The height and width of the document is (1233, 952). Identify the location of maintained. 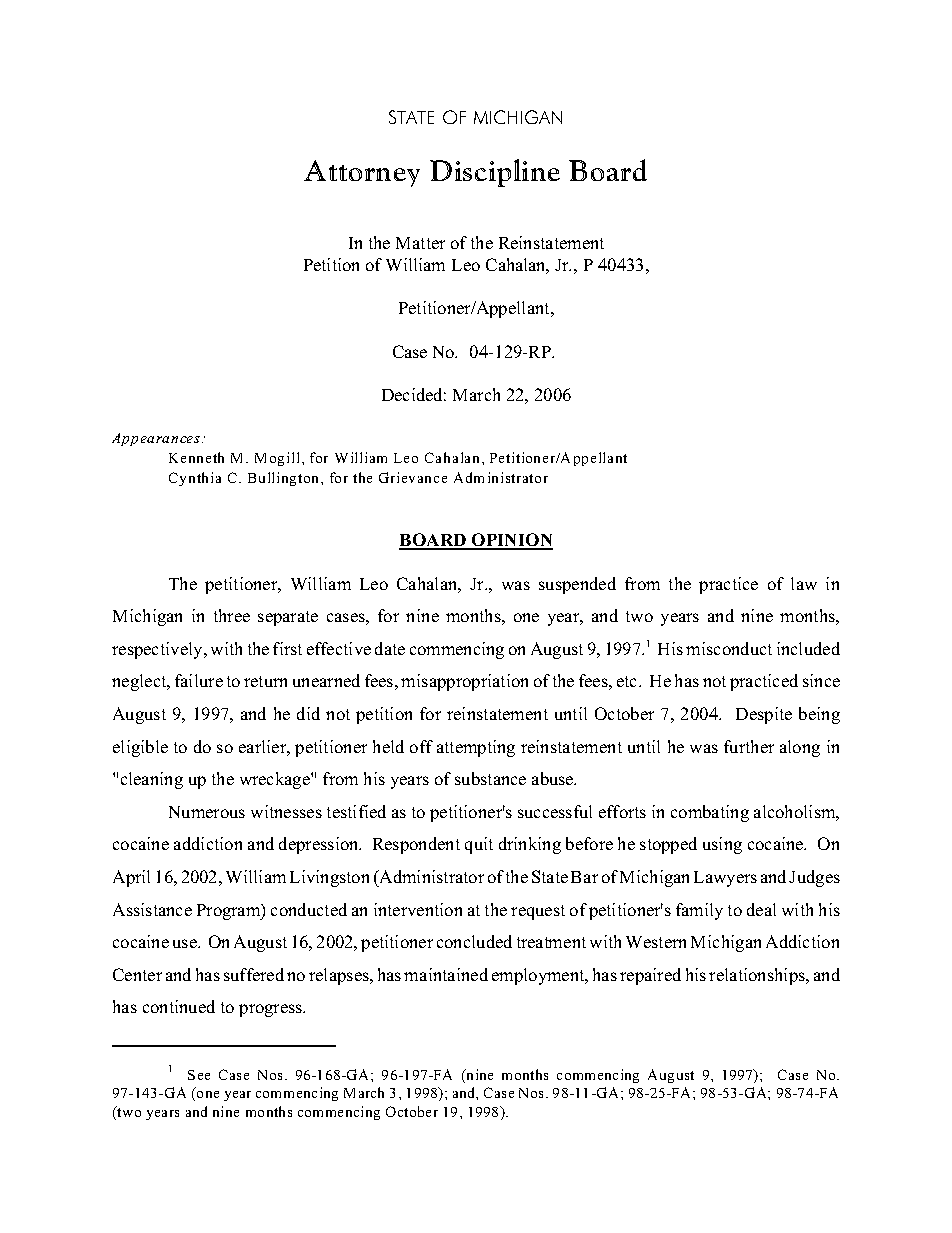
(446, 974).
